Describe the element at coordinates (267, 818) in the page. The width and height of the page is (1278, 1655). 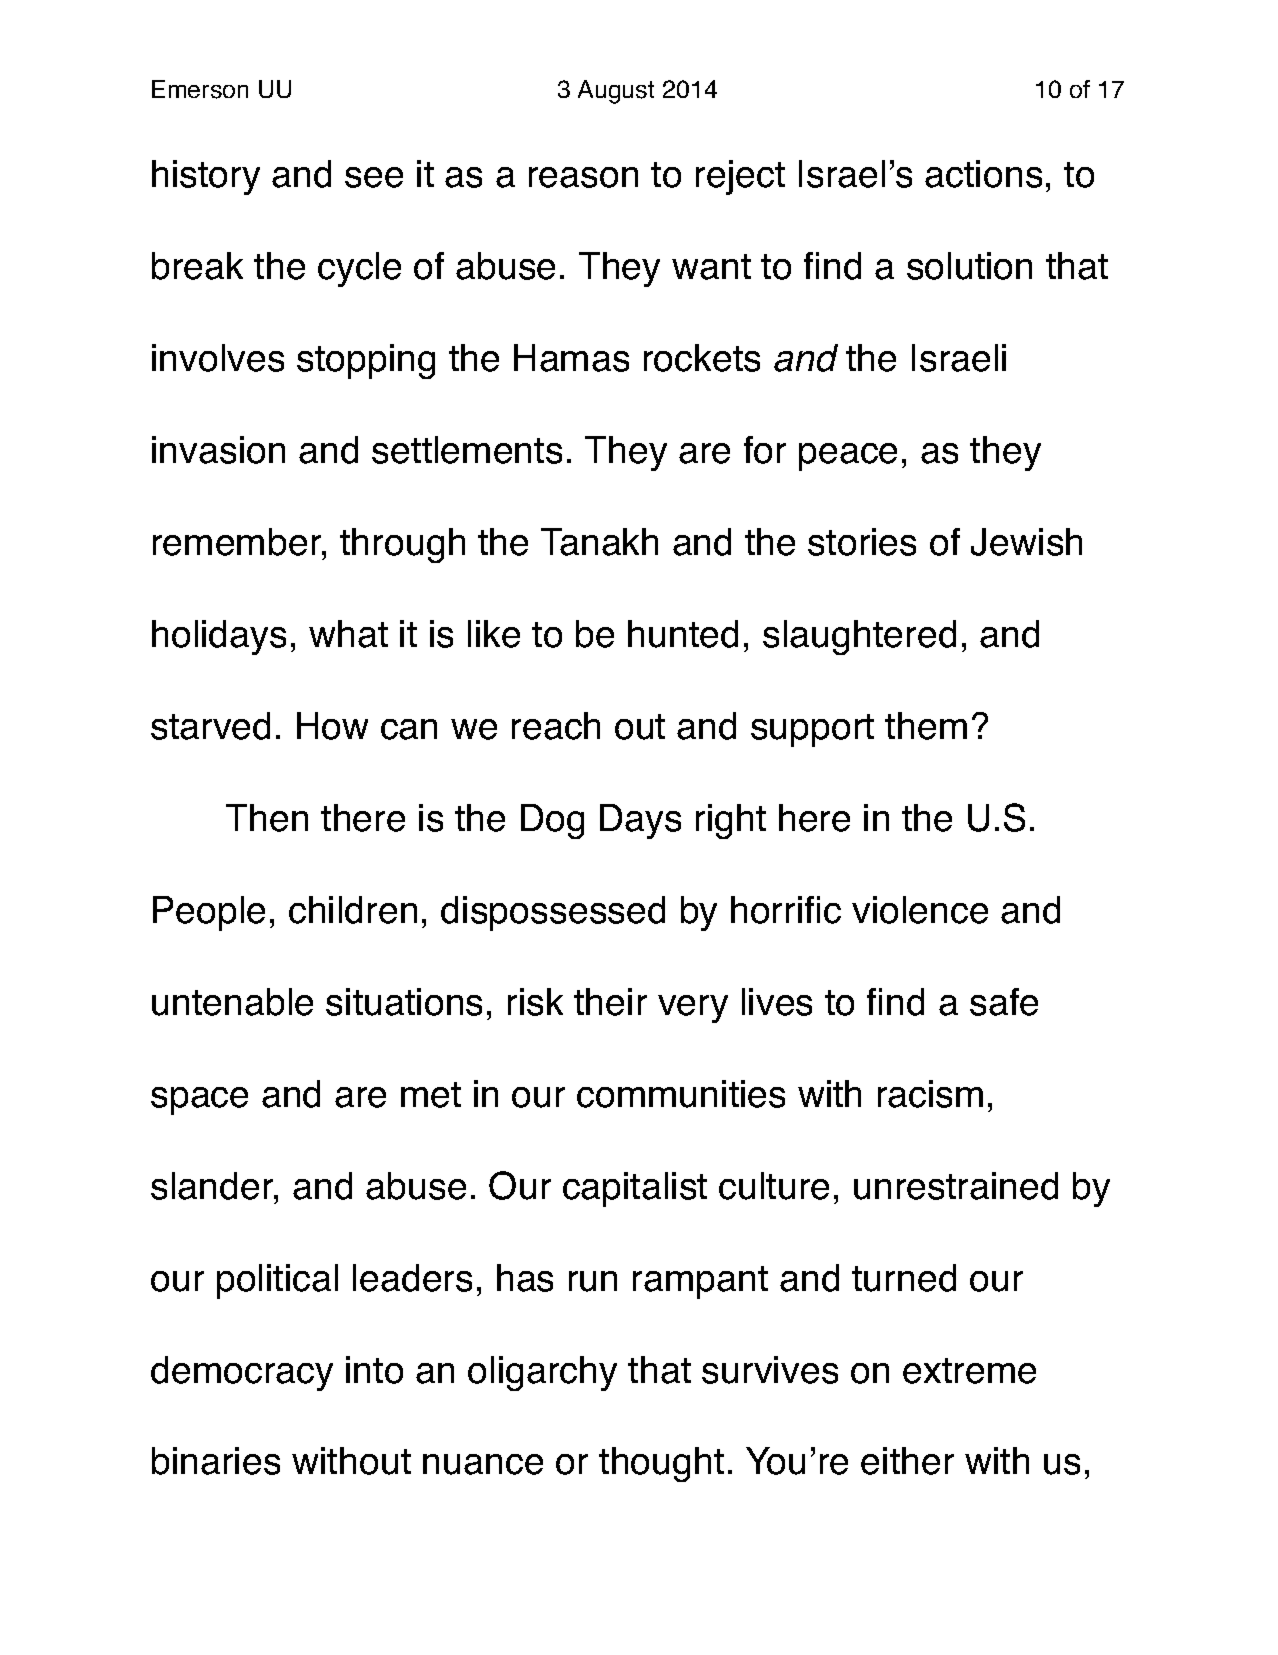
I see `Then` at that location.
